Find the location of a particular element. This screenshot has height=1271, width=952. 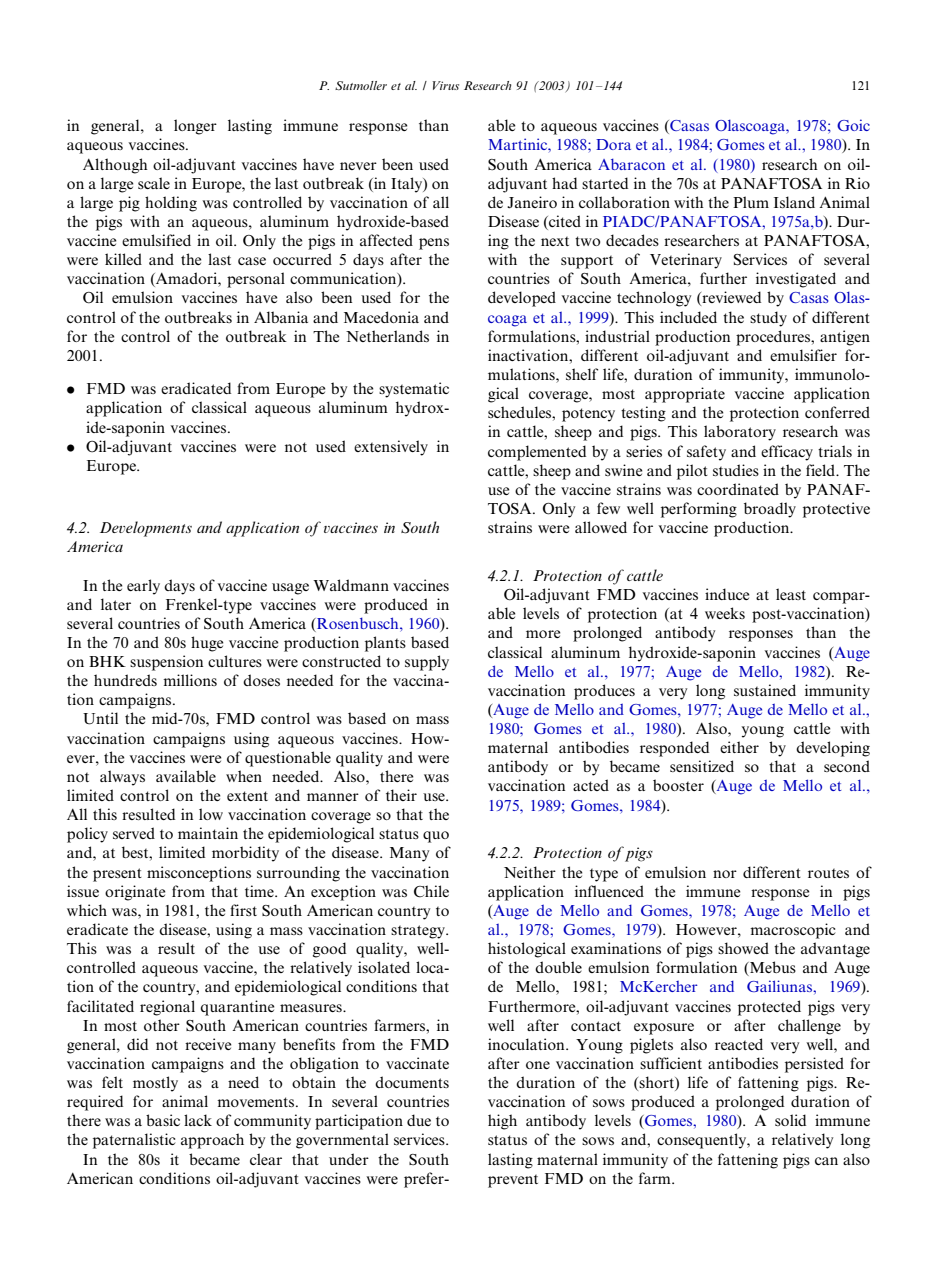

efficacy is located at coordinates (787, 453).
